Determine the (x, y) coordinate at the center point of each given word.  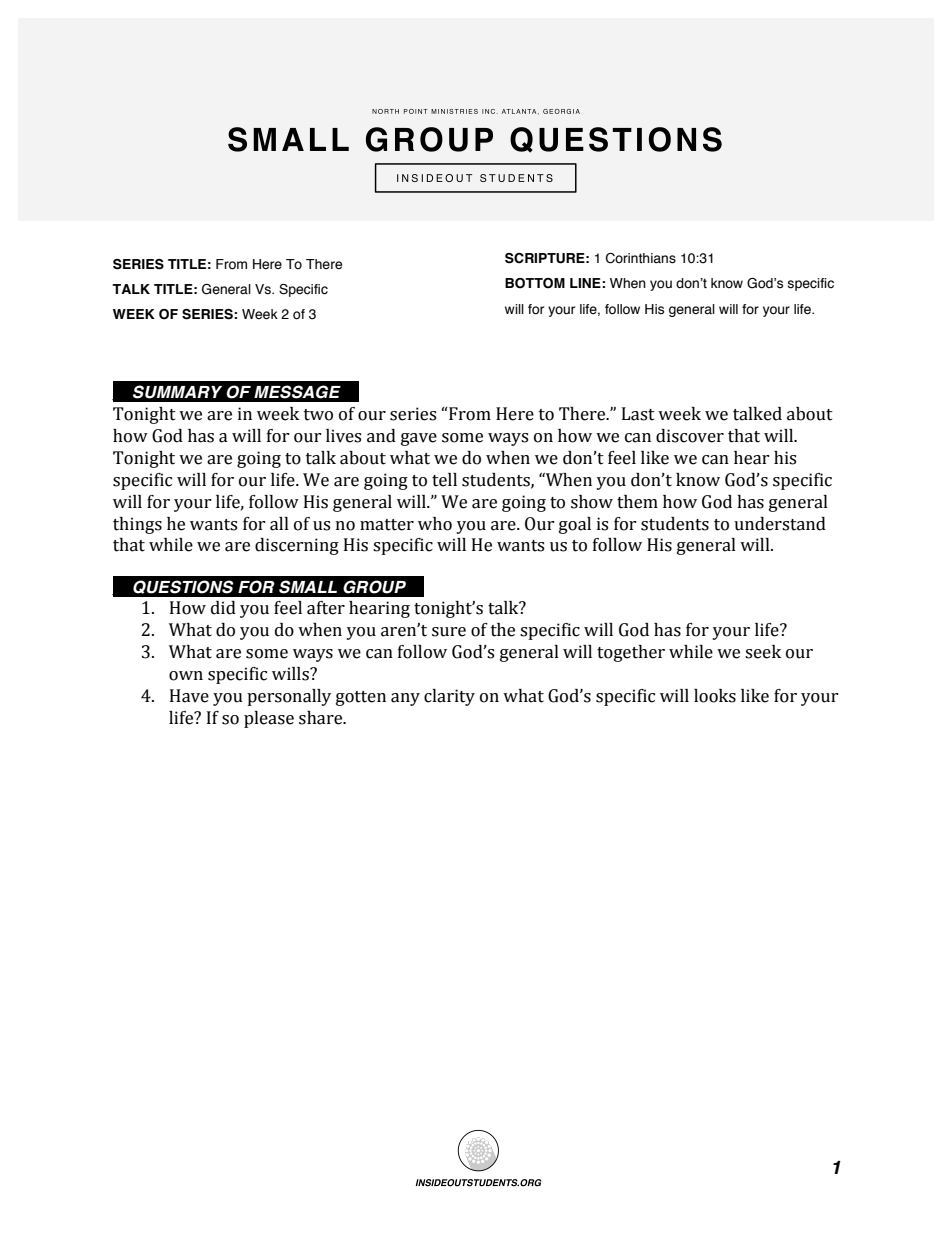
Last (638, 414)
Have (189, 696)
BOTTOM (535, 283)
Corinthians (641, 258)
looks (715, 696)
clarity (449, 697)
